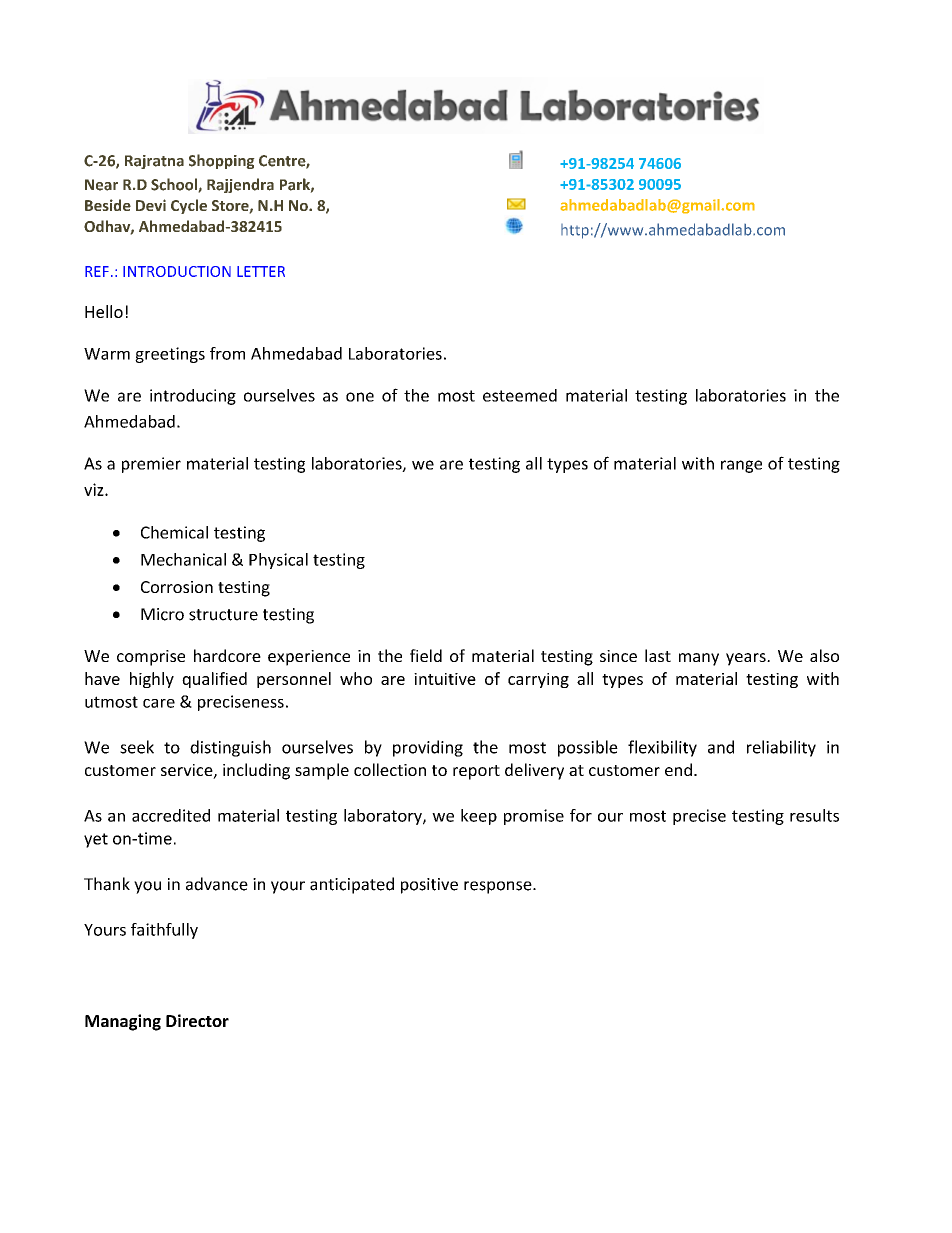 This screenshot has height=1233, width=952. I want to click on School, so click(175, 185).
